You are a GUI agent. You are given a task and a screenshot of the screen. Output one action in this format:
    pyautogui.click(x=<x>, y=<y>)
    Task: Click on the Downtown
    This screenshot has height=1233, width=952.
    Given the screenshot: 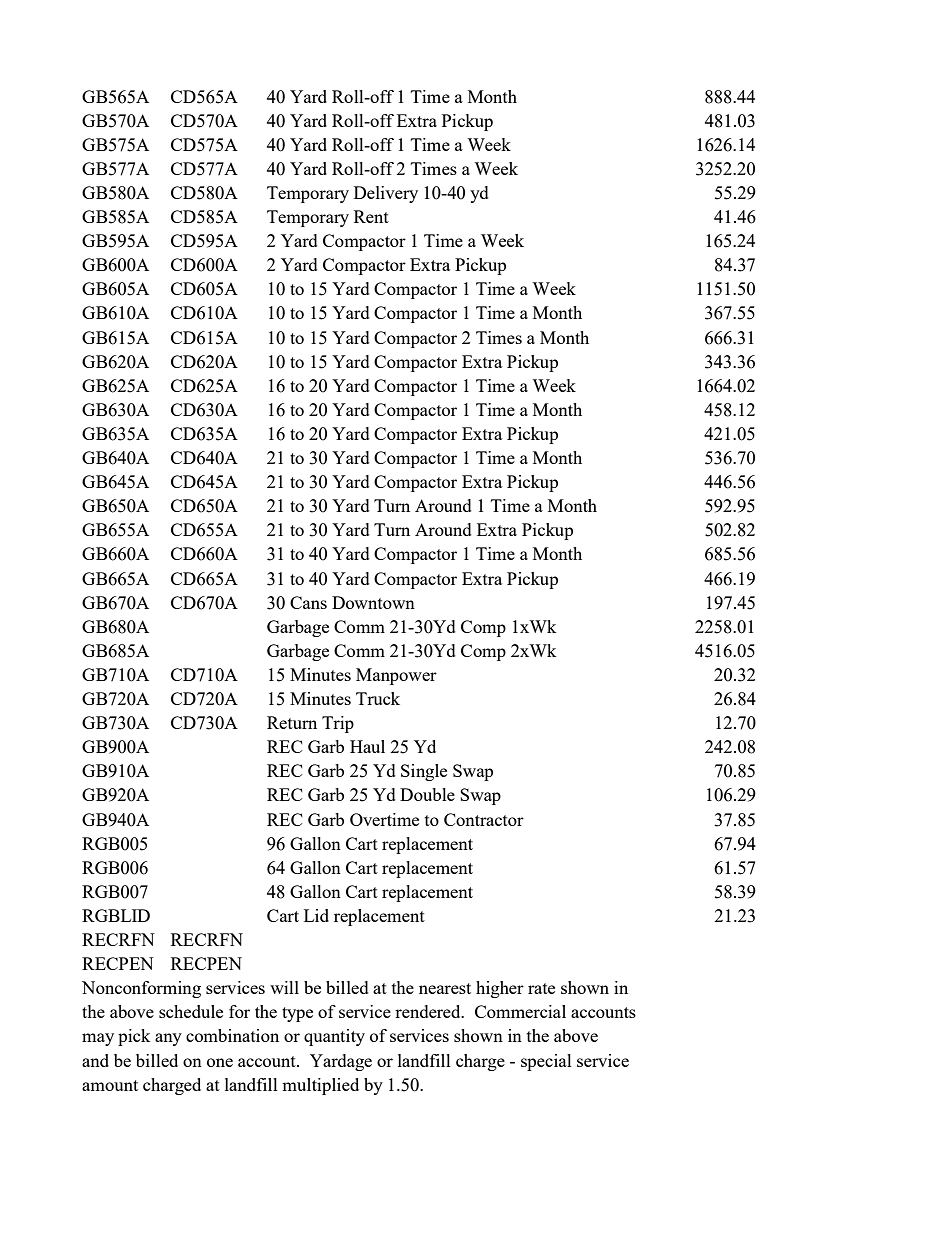 What is the action you would take?
    pyautogui.click(x=373, y=602)
